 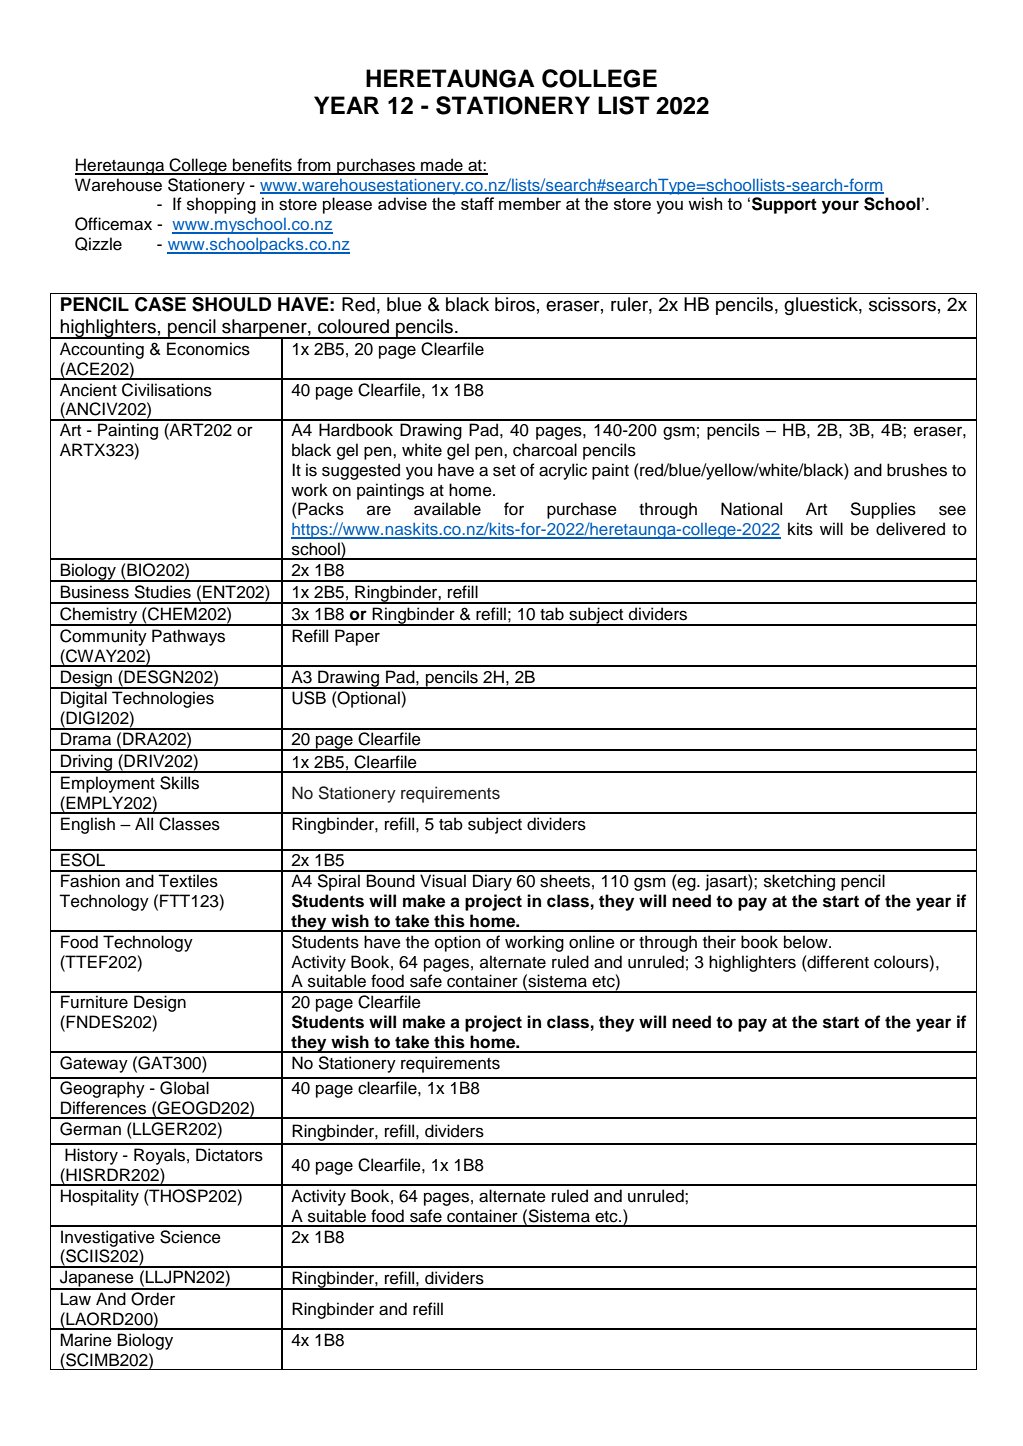 I want to click on shopping, so click(x=221, y=205).
